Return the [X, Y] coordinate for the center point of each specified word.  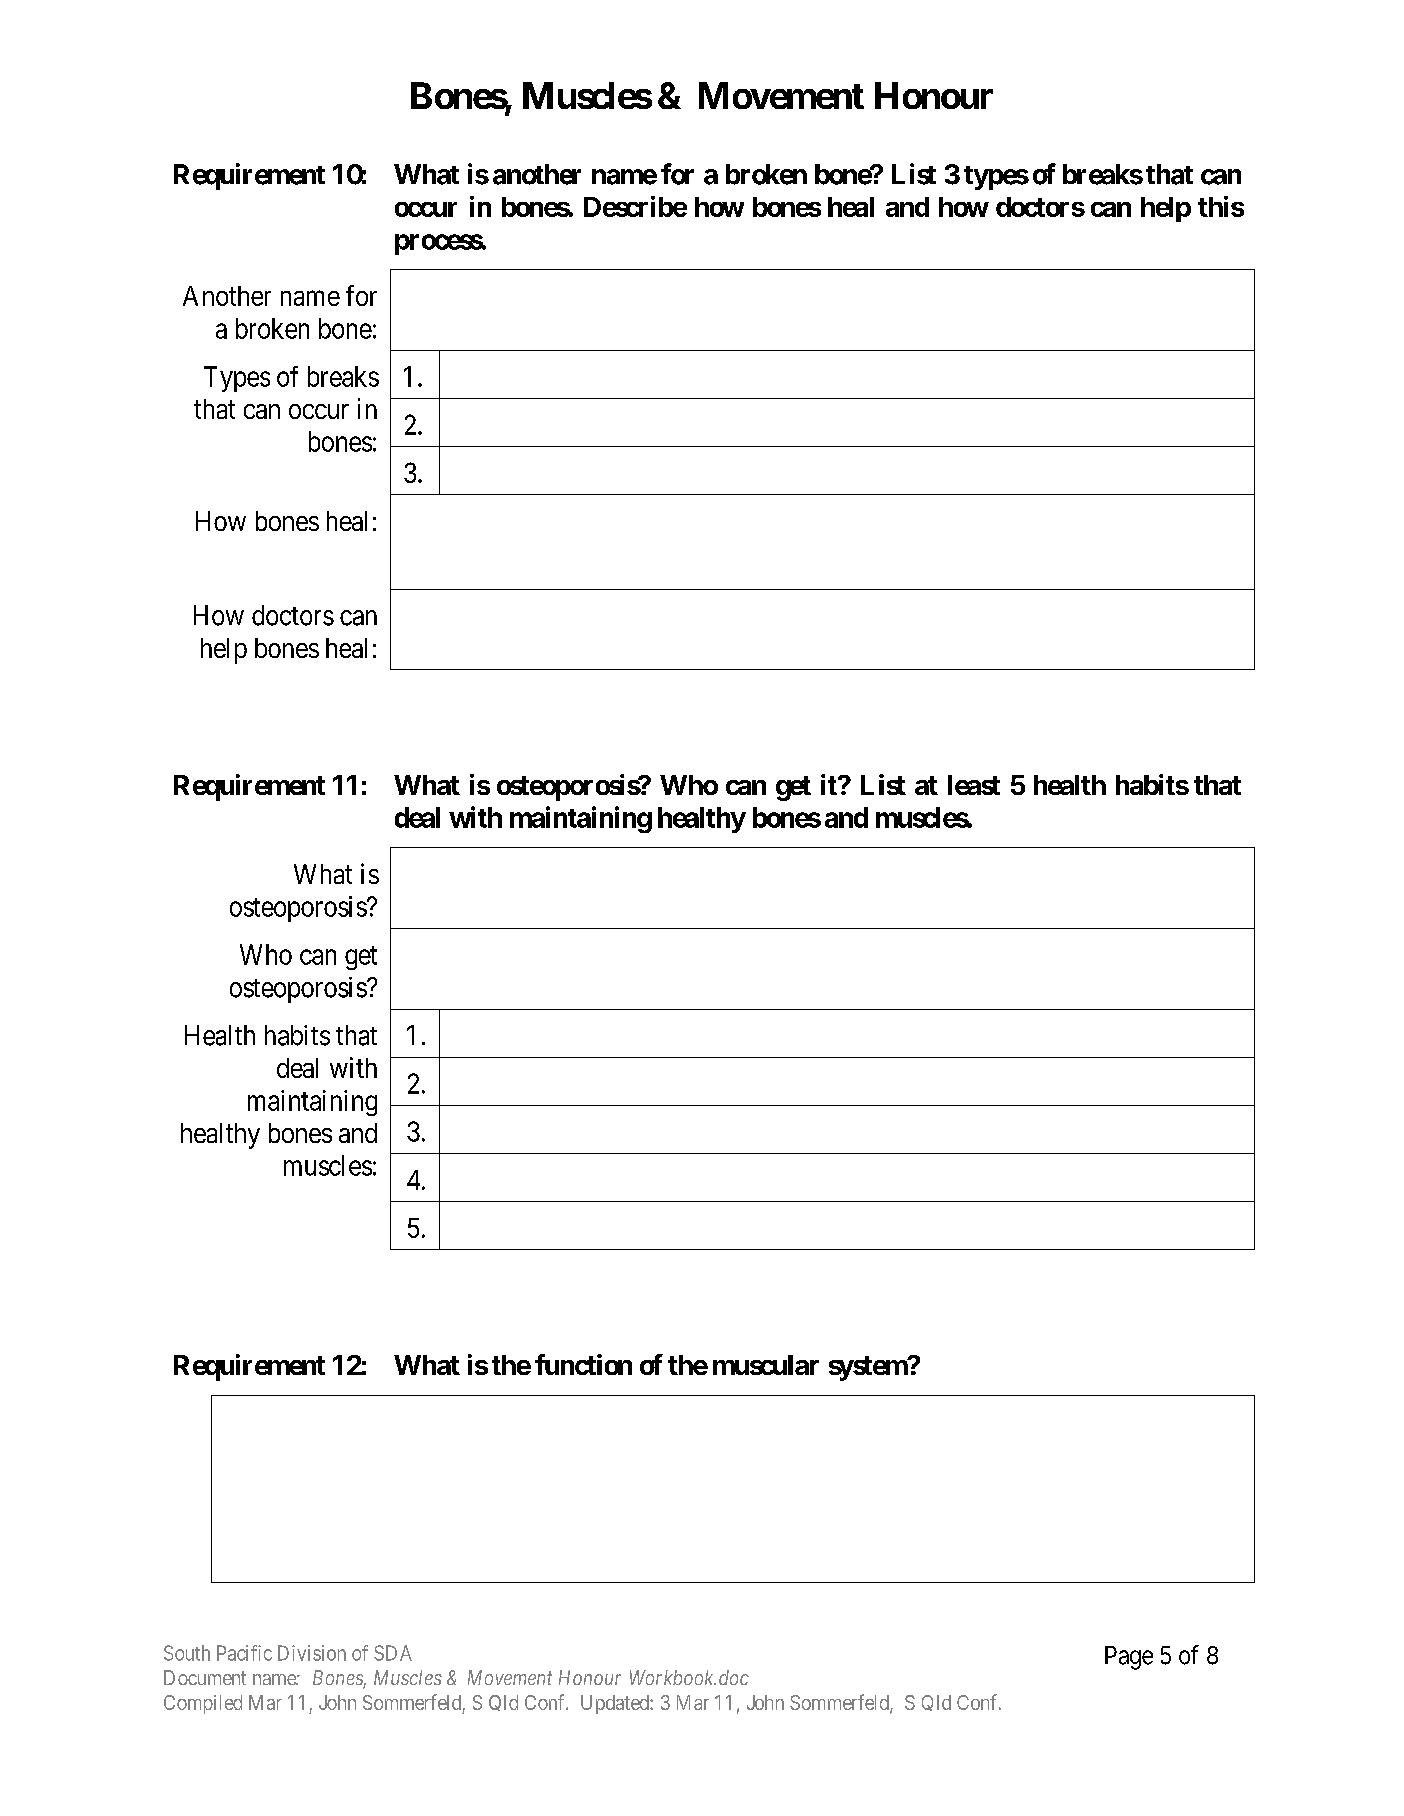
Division [312, 1653]
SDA [393, 1653]
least [974, 785]
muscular [766, 1365]
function [583, 1364]
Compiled [203, 1704]
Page [1129, 1658]
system [869, 1368]
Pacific [244, 1653]
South [187, 1653]
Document [205, 1677]
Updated [616, 1704]
